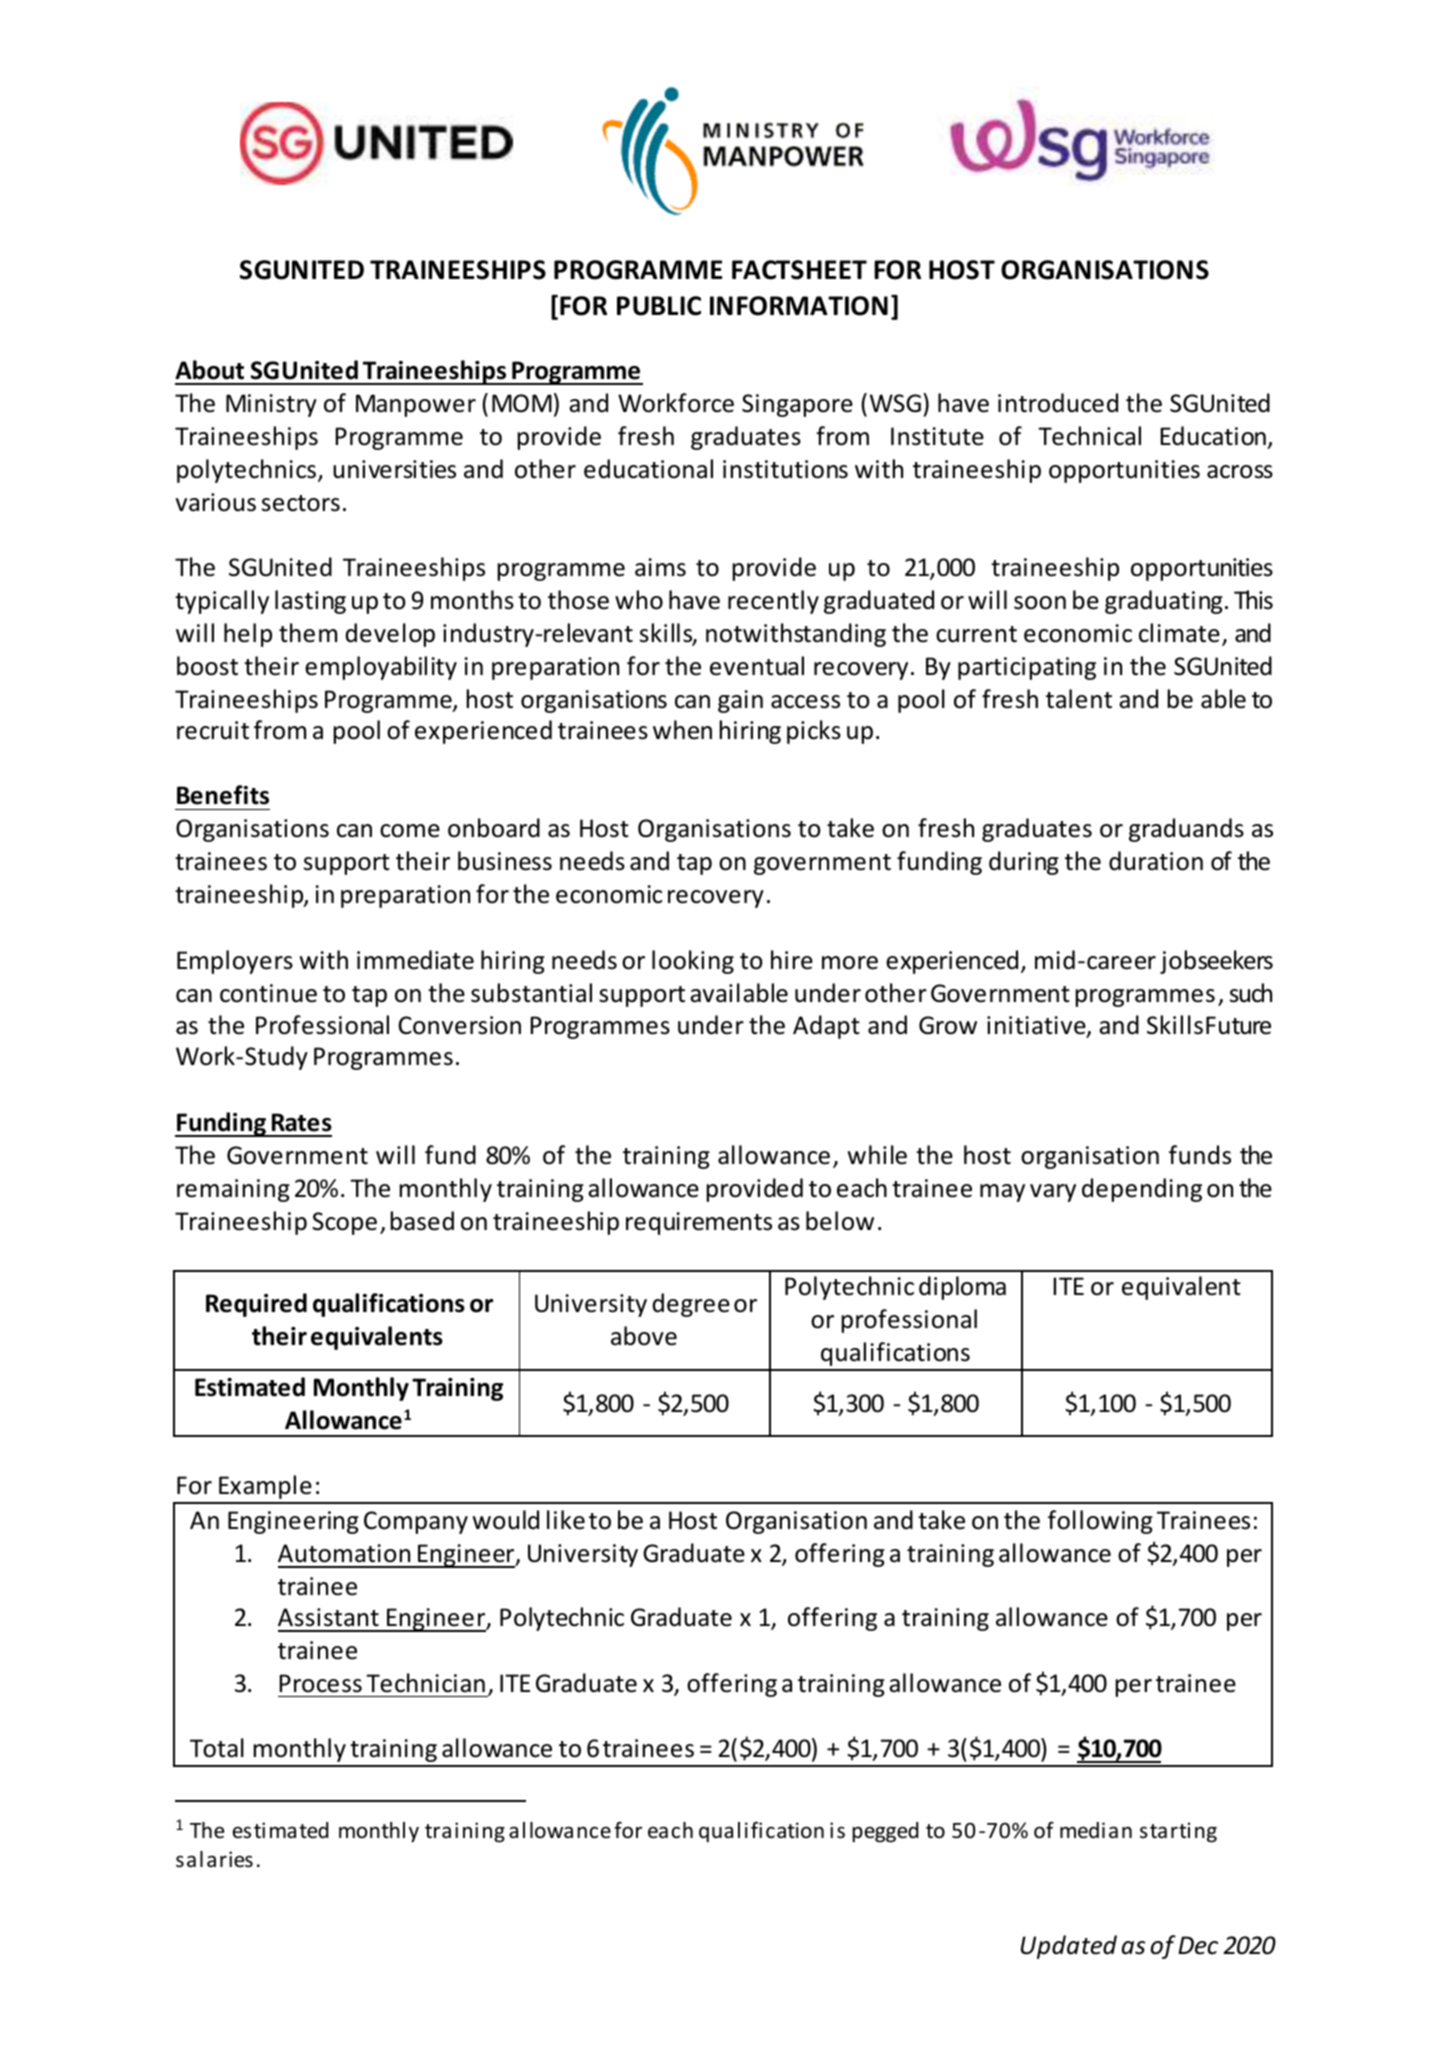 Image resolution: width=1448 pixels, height=2048 pixels. What do you see at coordinates (693, 962) in the screenshot?
I see `looking` at bounding box center [693, 962].
